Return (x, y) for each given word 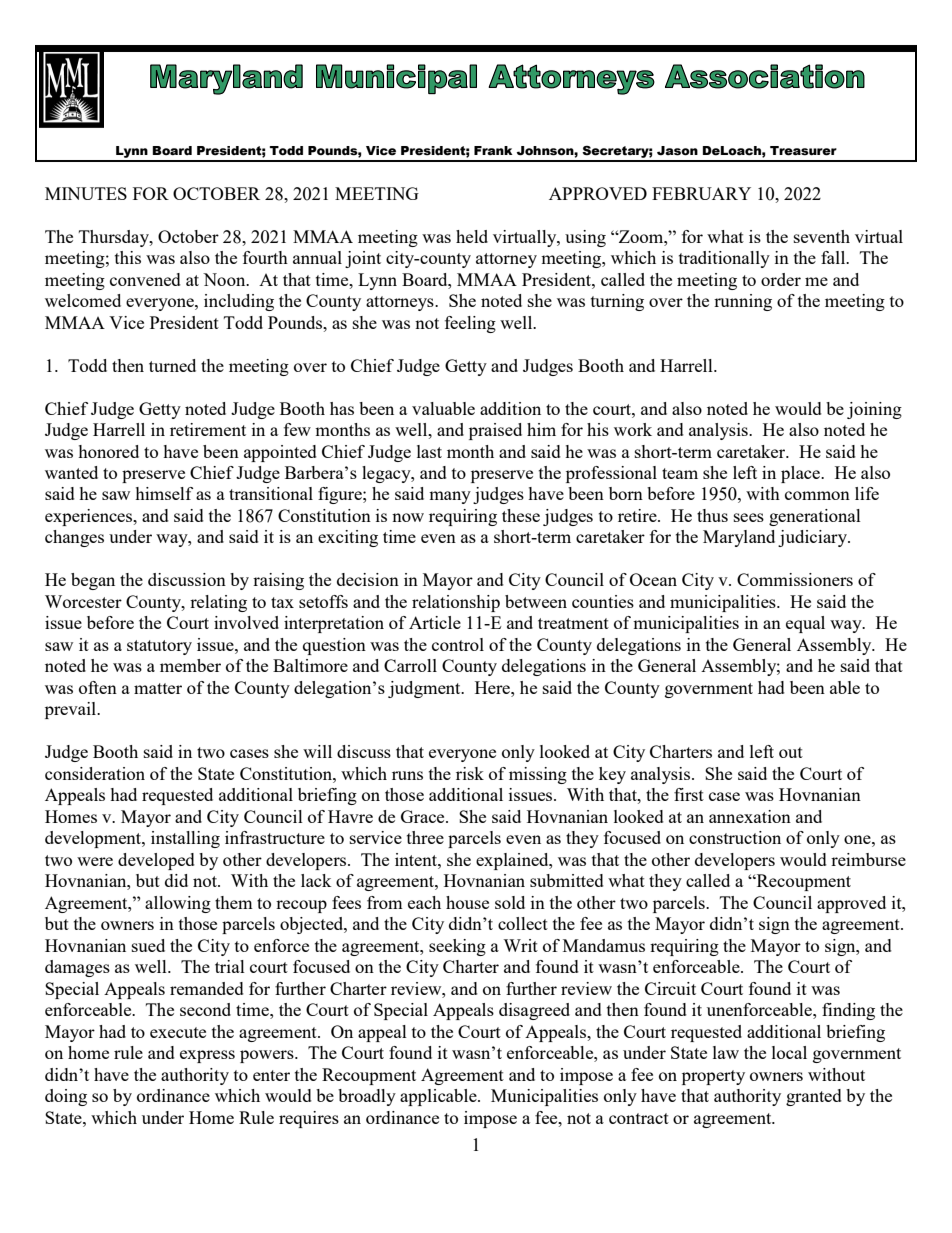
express (207, 1056)
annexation (750, 816)
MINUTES (86, 193)
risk (470, 773)
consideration (95, 773)
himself (164, 493)
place (801, 474)
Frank (493, 150)
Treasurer (803, 151)
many (450, 497)
